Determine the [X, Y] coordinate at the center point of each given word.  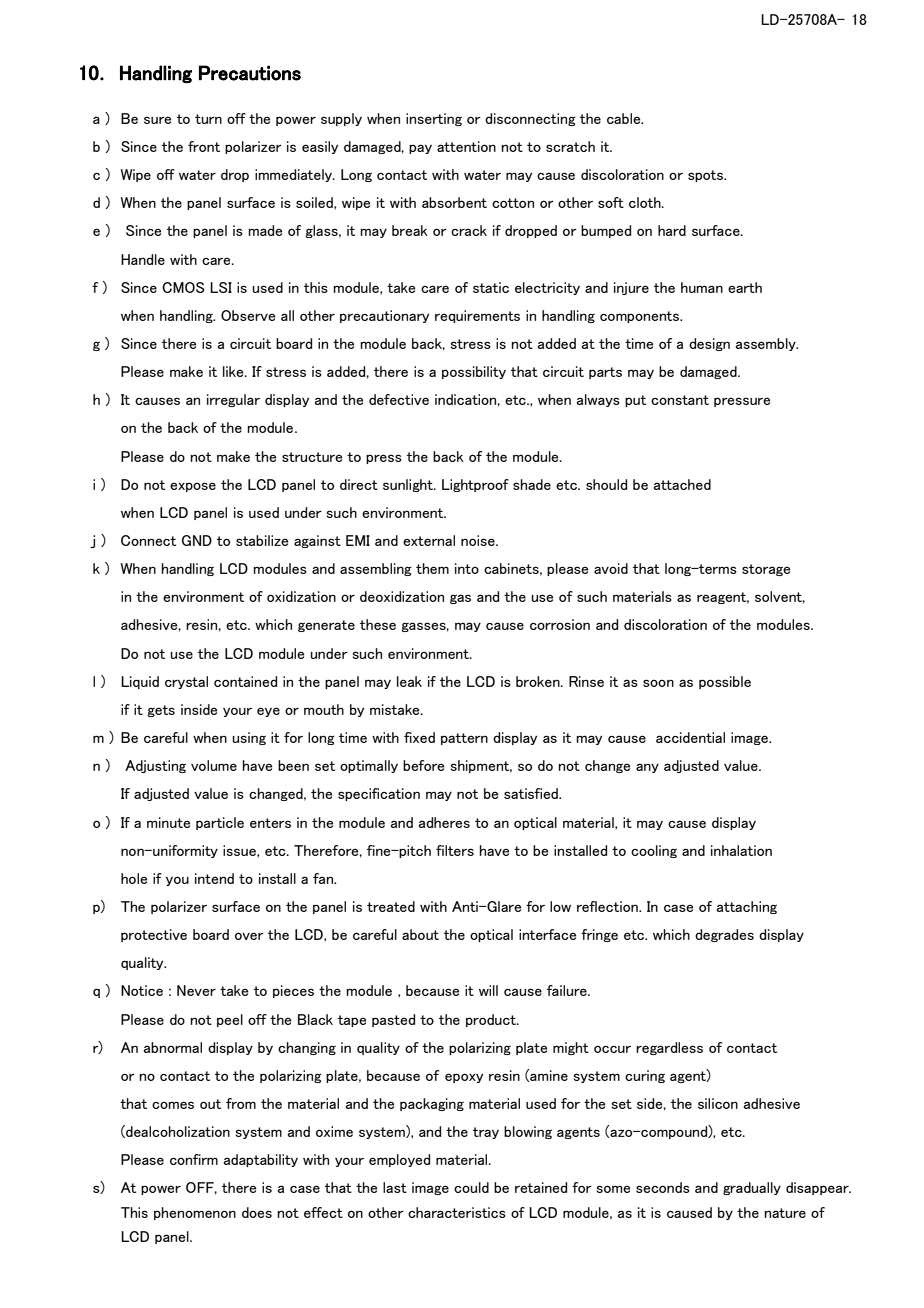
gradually [752, 1188]
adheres [444, 822]
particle [220, 823]
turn [208, 119]
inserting [434, 119]
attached [682, 484]
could [471, 1187]
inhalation [741, 850]
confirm [194, 1159]
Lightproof [475, 485]
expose [193, 487]
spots [707, 176]
